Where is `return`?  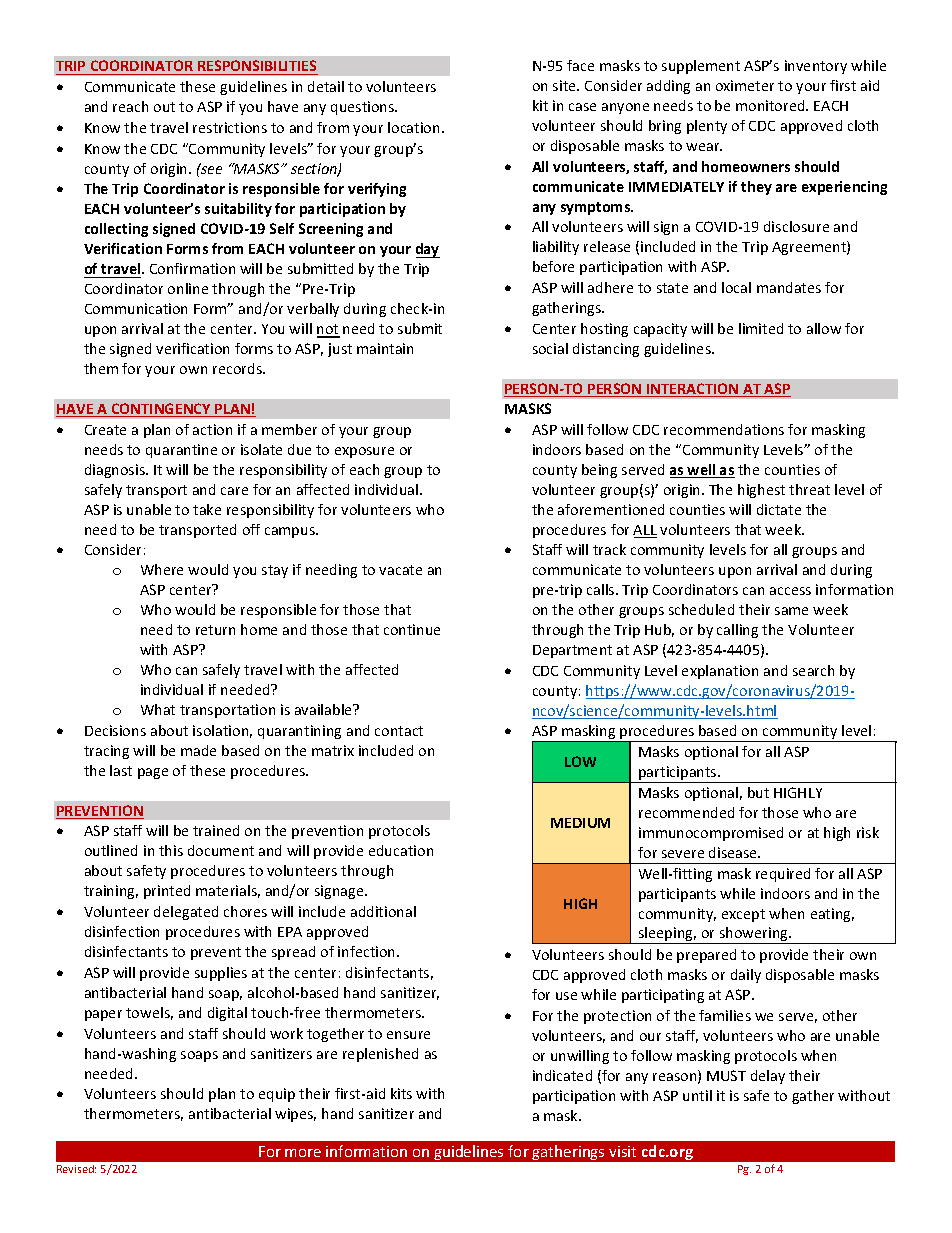 return is located at coordinates (215, 630).
